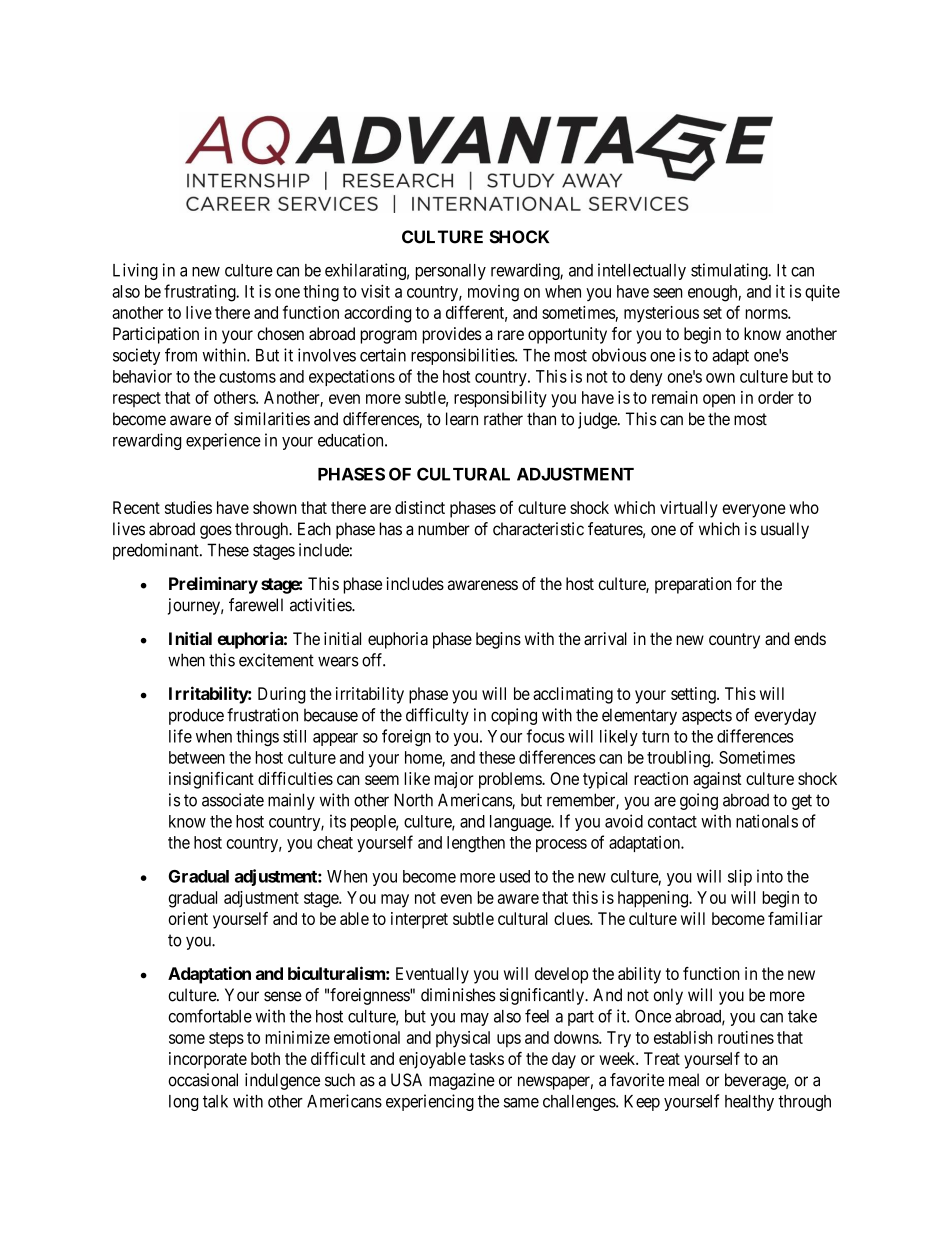 This page has width=952, height=1233. Describe the element at coordinates (740, 877) in the page. I see `slip` at that location.
